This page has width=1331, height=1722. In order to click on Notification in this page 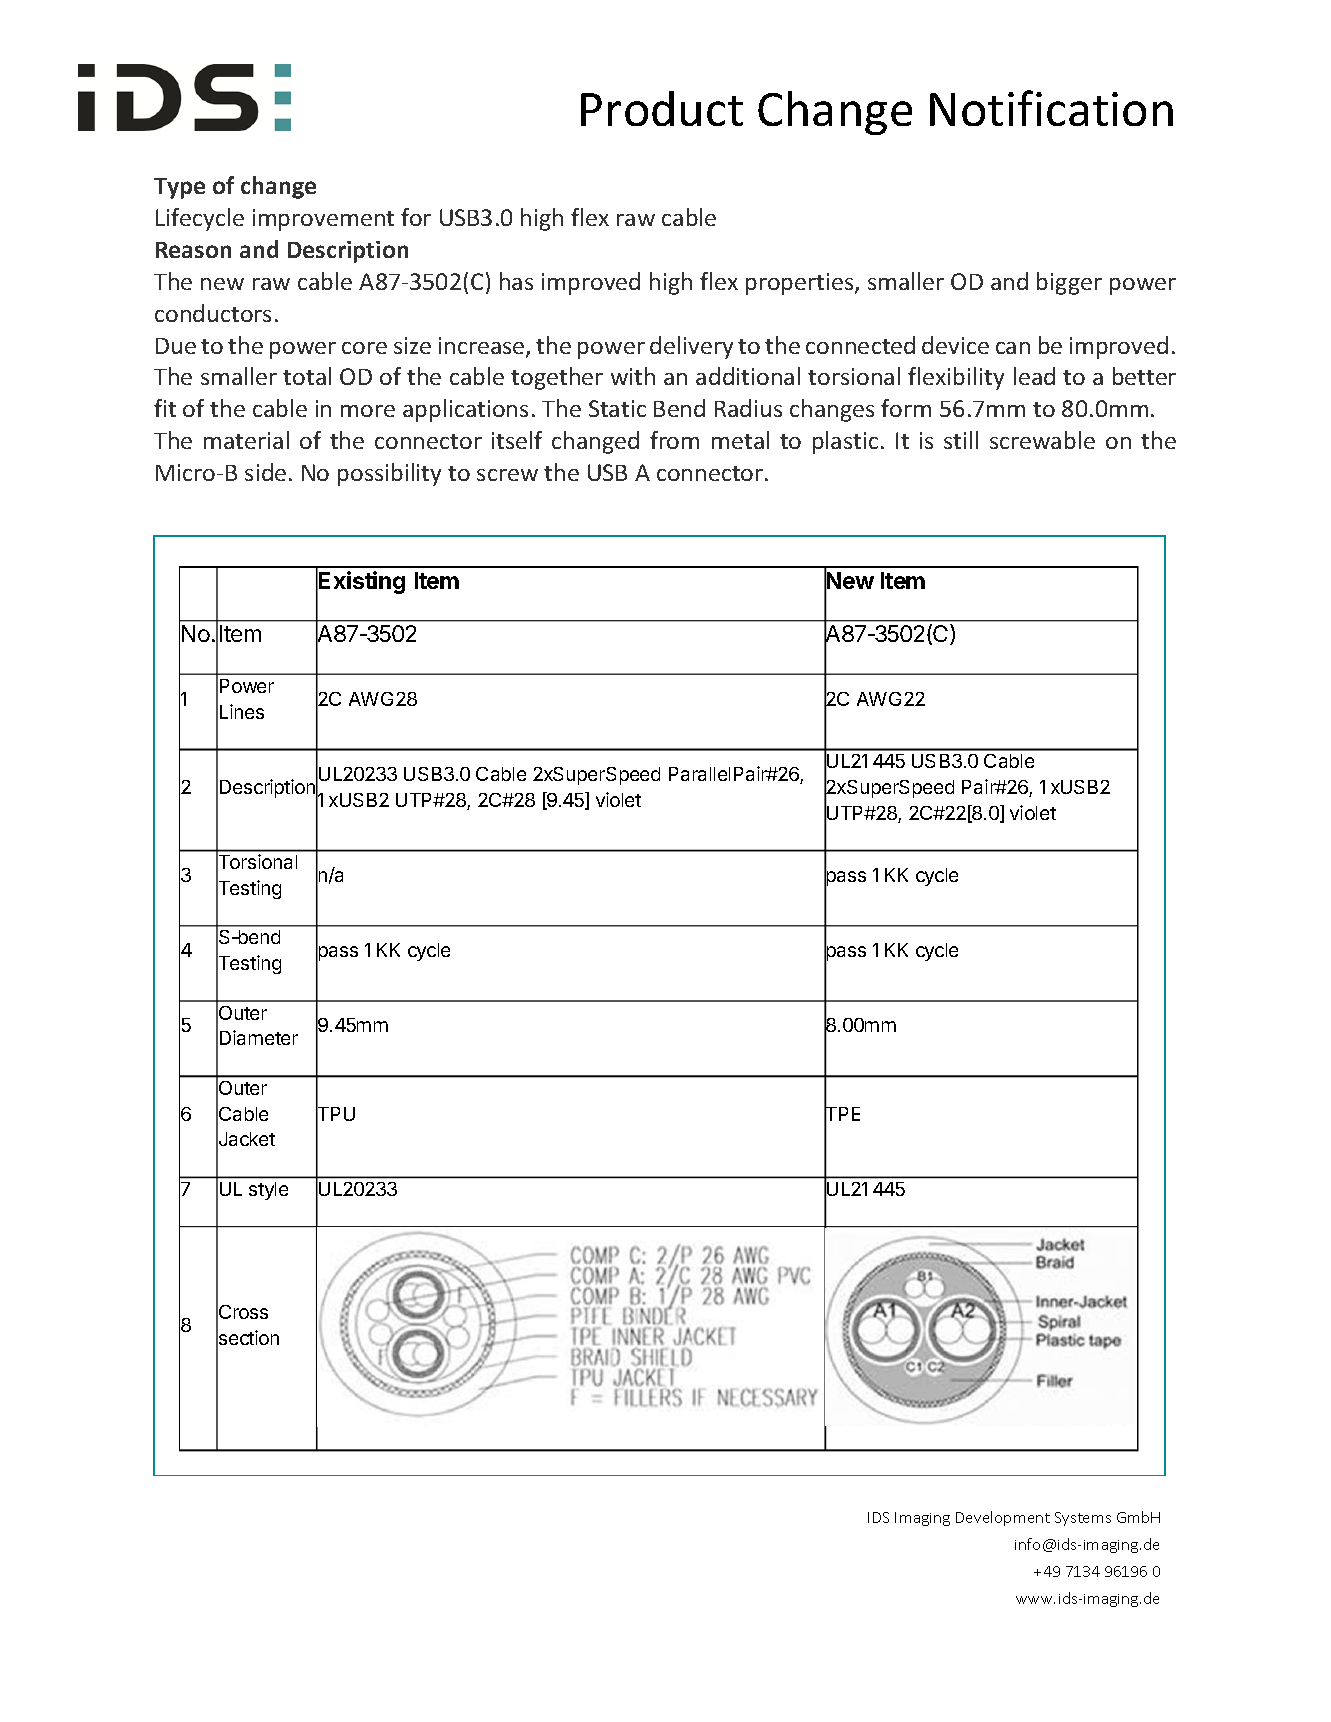, I will do `click(1051, 108)`.
